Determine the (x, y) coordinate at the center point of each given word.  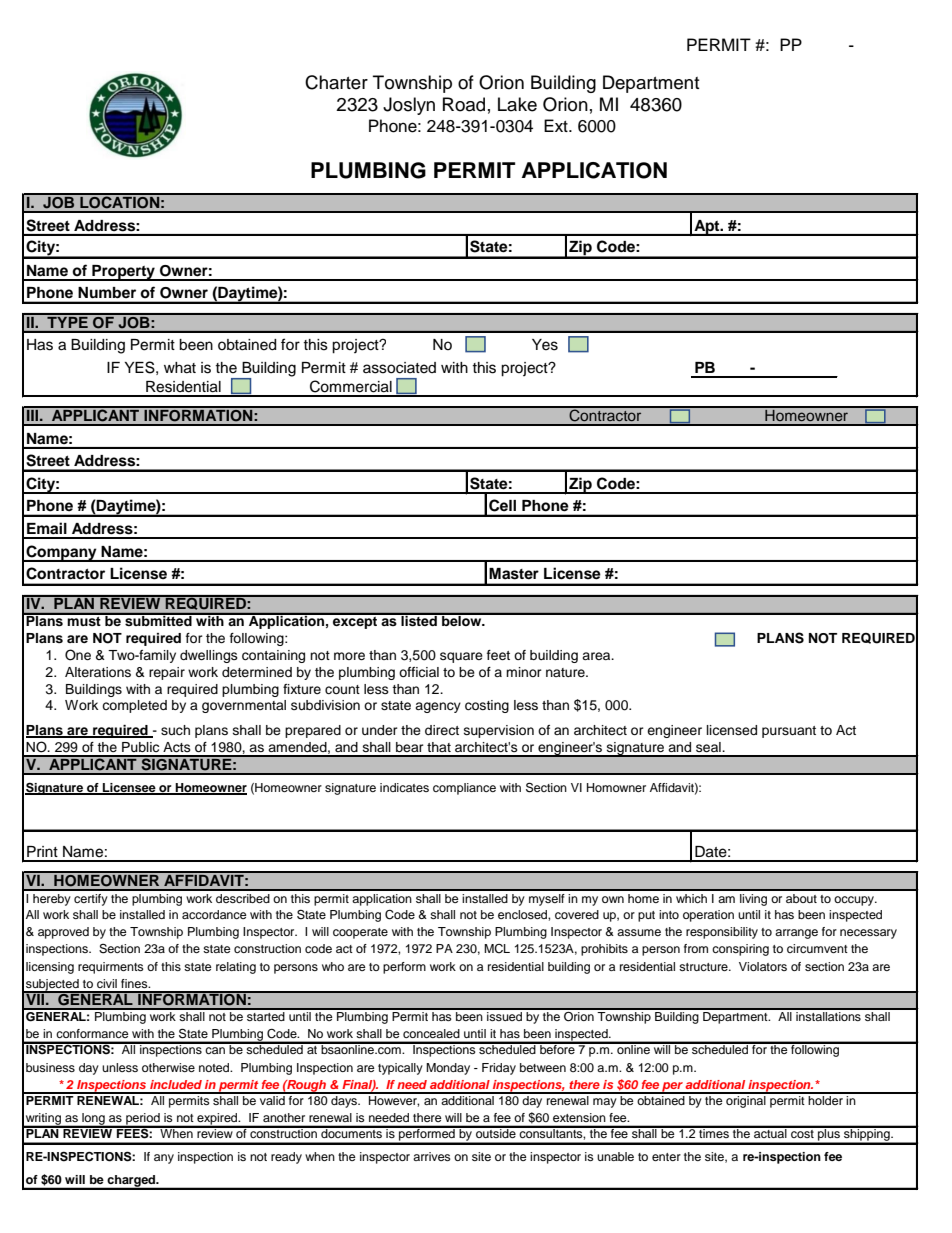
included (176, 1084)
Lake (517, 104)
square (461, 657)
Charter (336, 82)
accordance (214, 914)
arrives (432, 1156)
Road (464, 104)
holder (826, 1099)
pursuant (789, 732)
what (180, 368)
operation (708, 916)
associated (399, 368)
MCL (497, 949)
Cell (502, 505)
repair (167, 673)
